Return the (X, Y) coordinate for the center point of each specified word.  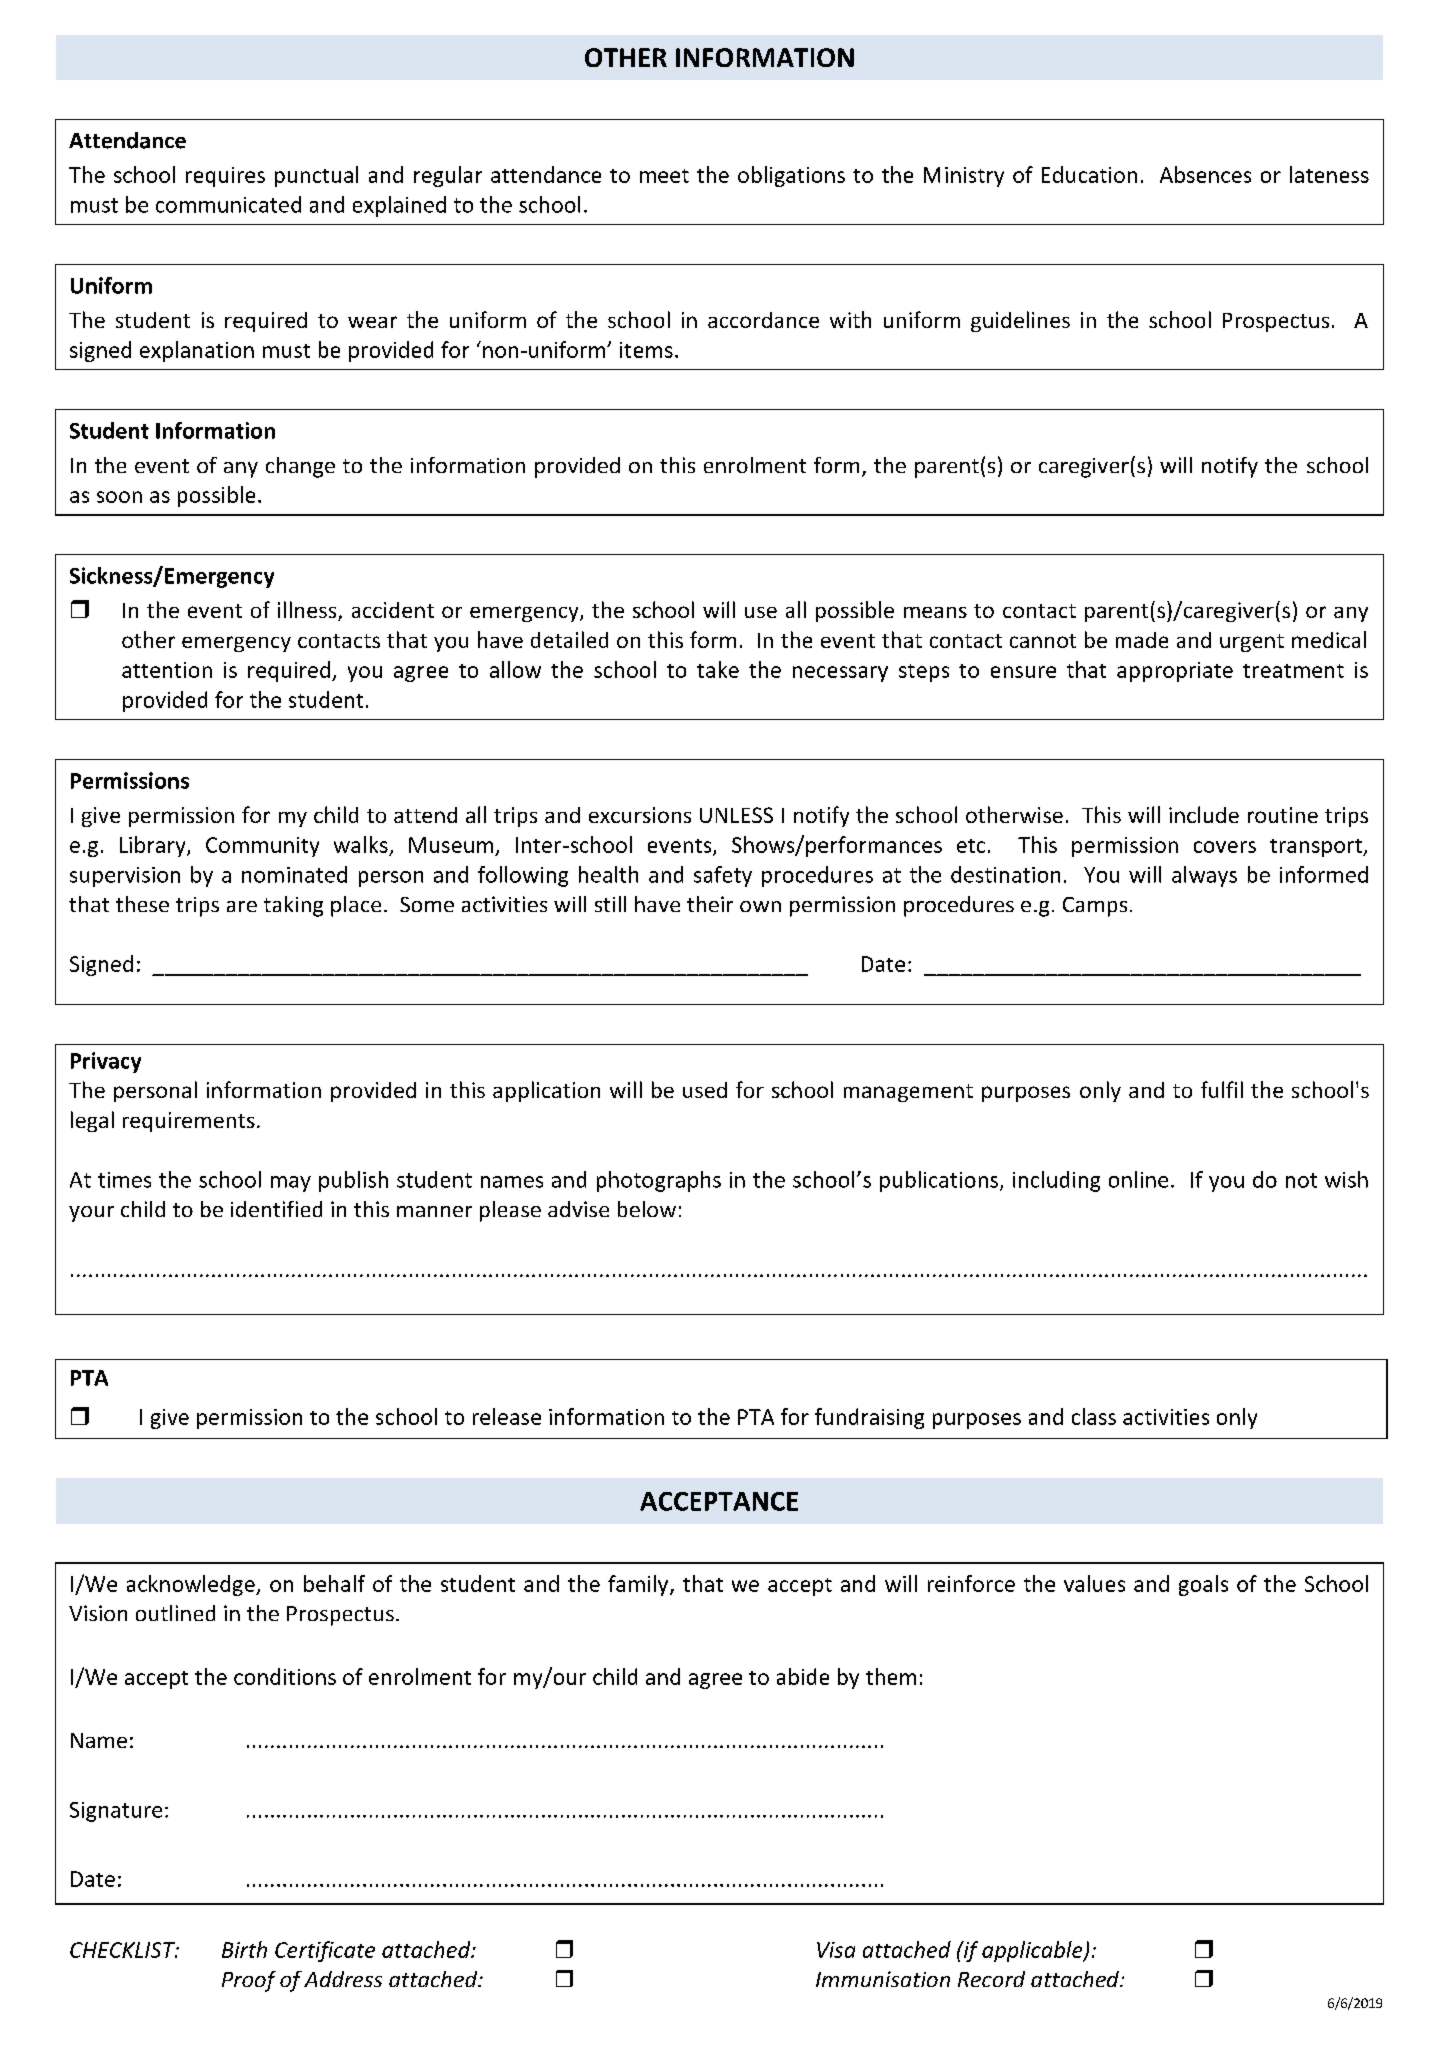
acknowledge (192, 1585)
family (639, 1585)
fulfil (1222, 1089)
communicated (228, 204)
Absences (1205, 174)
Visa (836, 1950)
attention (167, 670)
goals (1203, 1585)
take (718, 669)
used (705, 1090)
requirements (189, 1122)
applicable (1033, 1951)
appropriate (1175, 672)
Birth (244, 1949)
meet (664, 176)
